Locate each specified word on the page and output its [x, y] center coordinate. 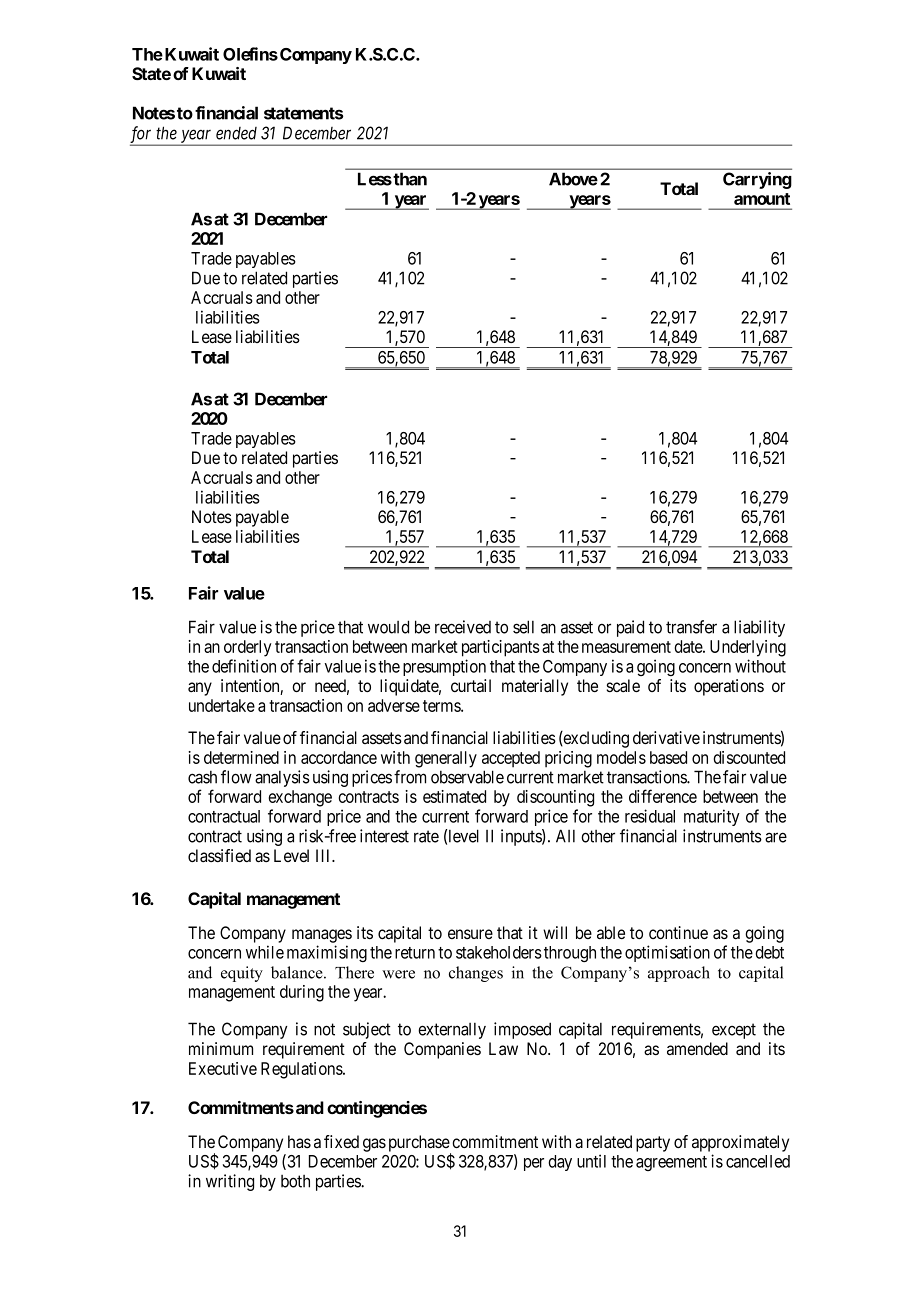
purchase [420, 1144]
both [295, 1181]
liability [759, 628]
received [463, 627]
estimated [454, 796]
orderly [247, 648]
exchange [300, 798]
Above [573, 179]
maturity [712, 817]
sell [523, 627]
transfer [691, 627]
